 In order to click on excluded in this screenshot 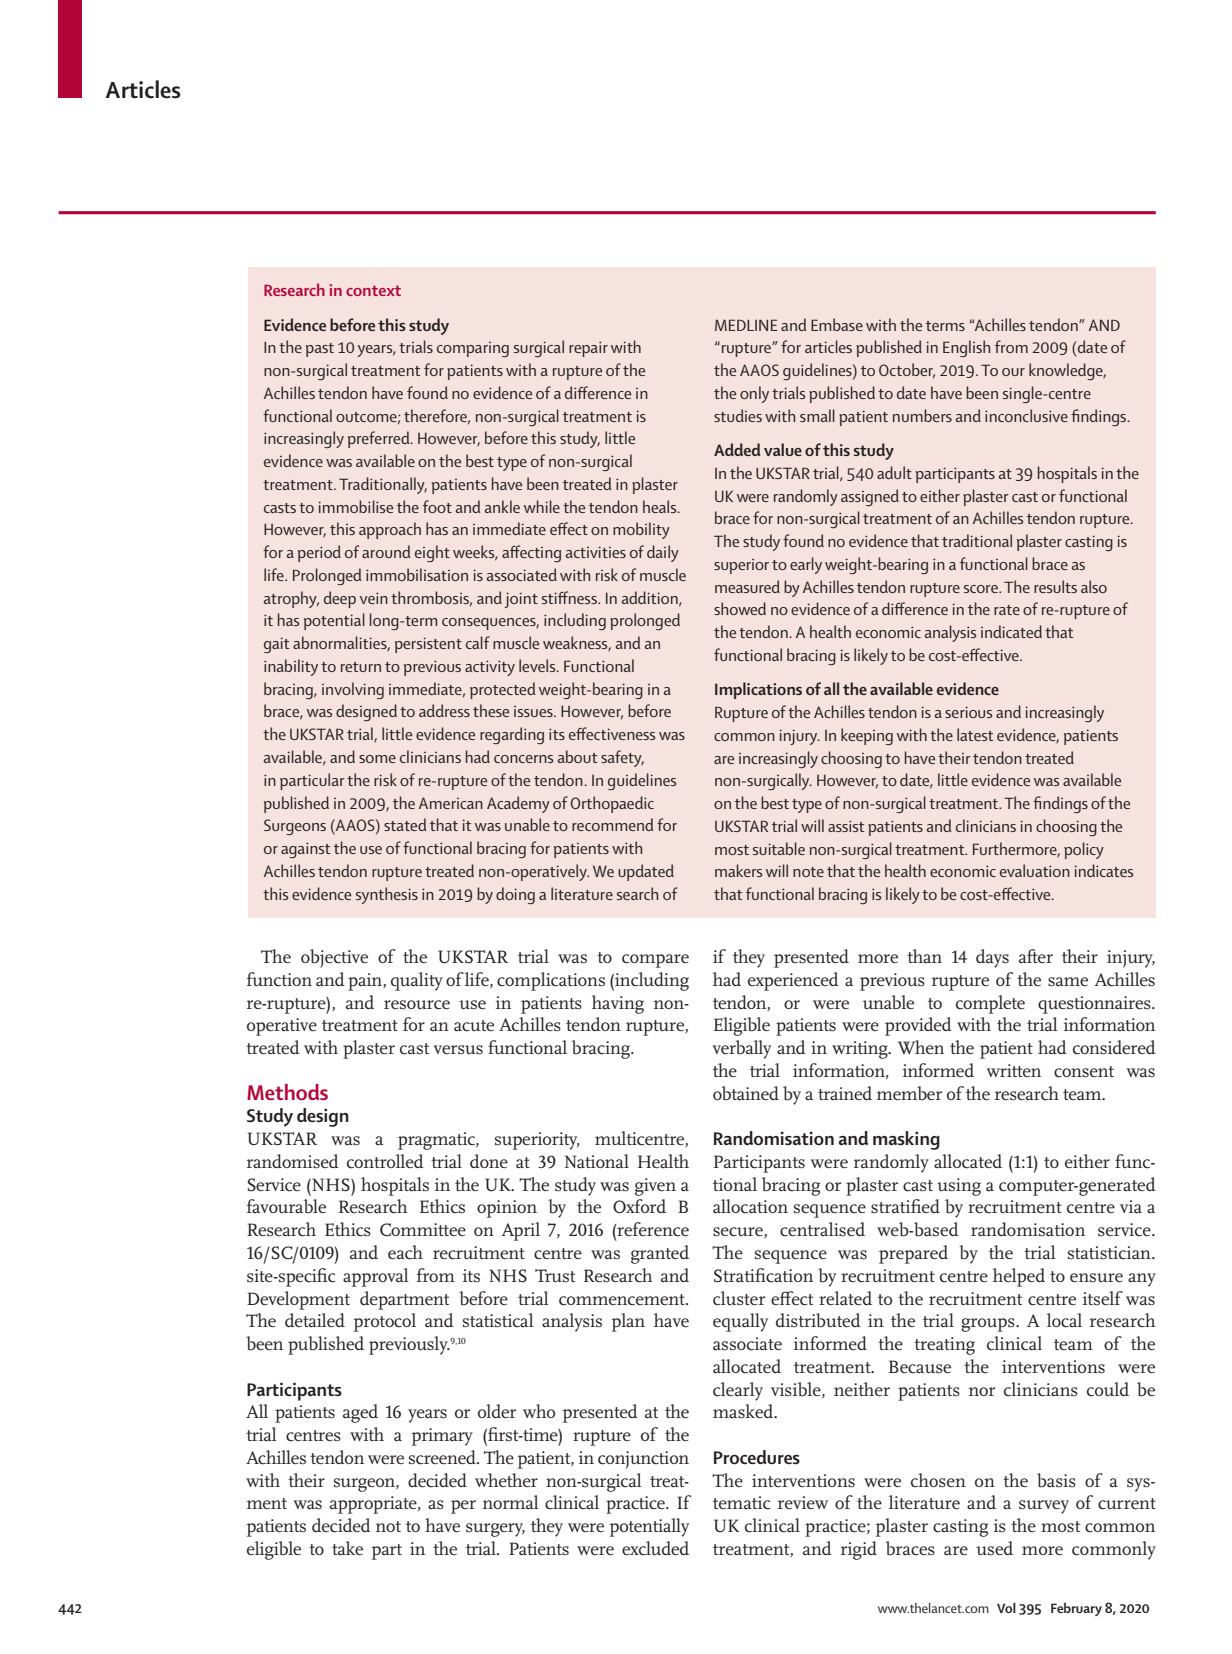, I will do `click(655, 1548)`.
